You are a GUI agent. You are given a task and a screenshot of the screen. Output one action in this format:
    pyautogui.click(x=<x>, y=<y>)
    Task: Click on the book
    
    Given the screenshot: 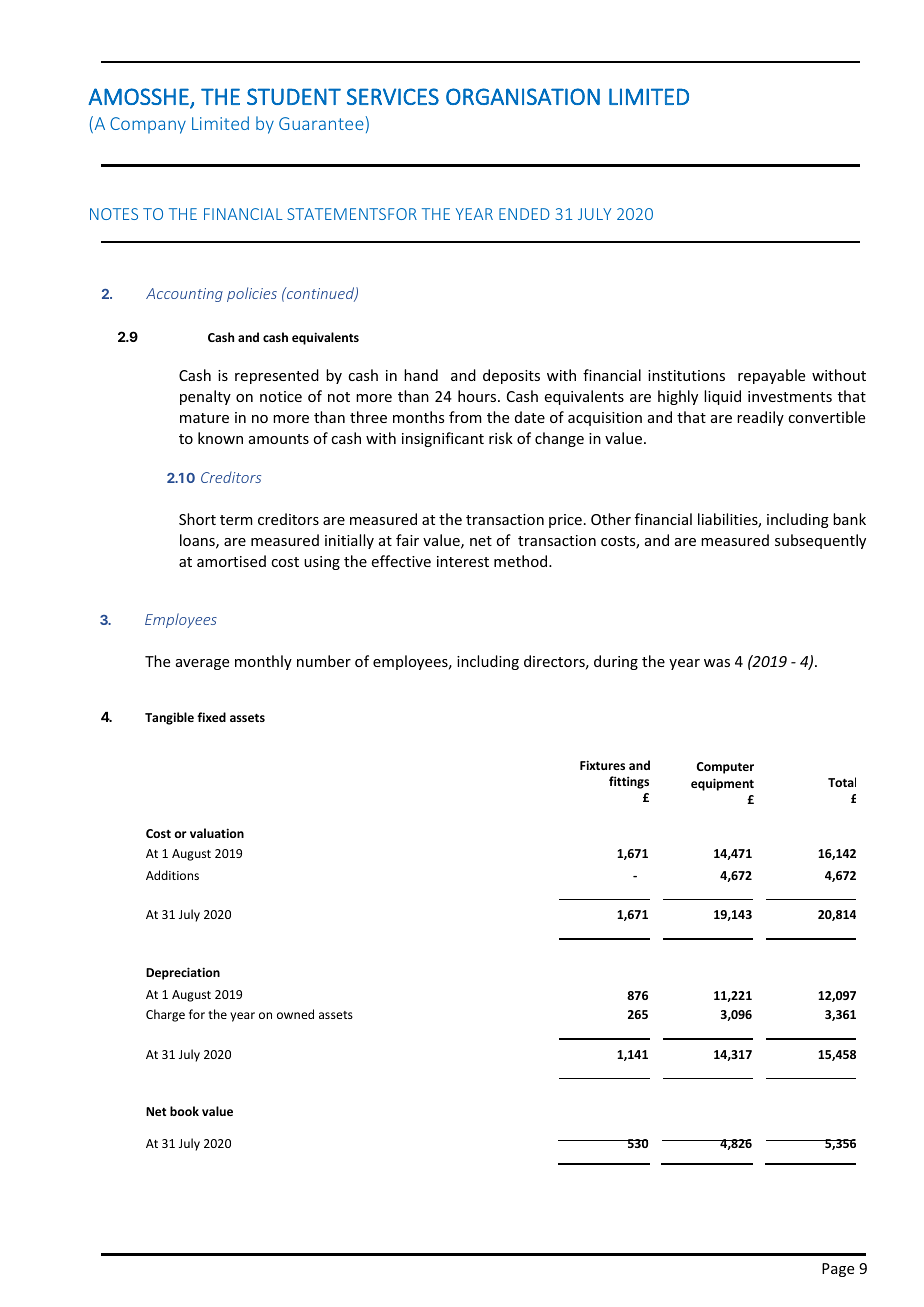 What is the action you would take?
    pyautogui.click(x=184, y=1111)
